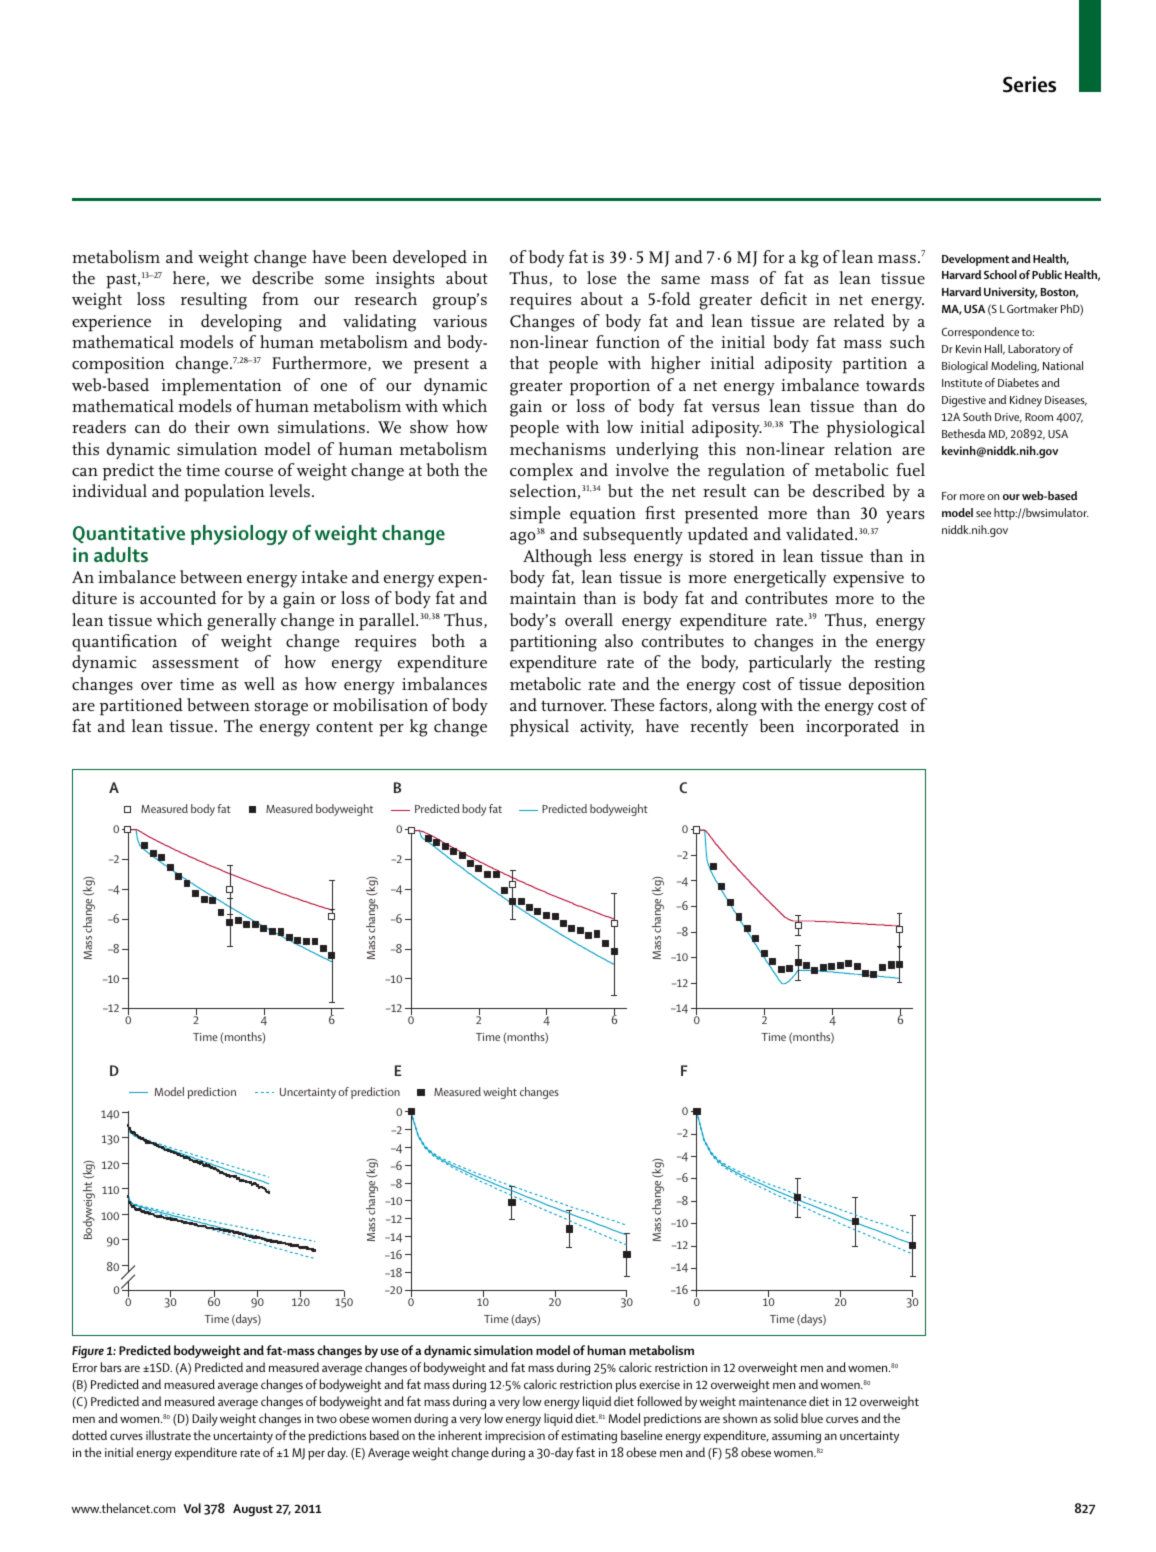 Image resolution: width=1156 pixels, height=1552 pixels. I want to click on maintenance, so click(773, 1401).
